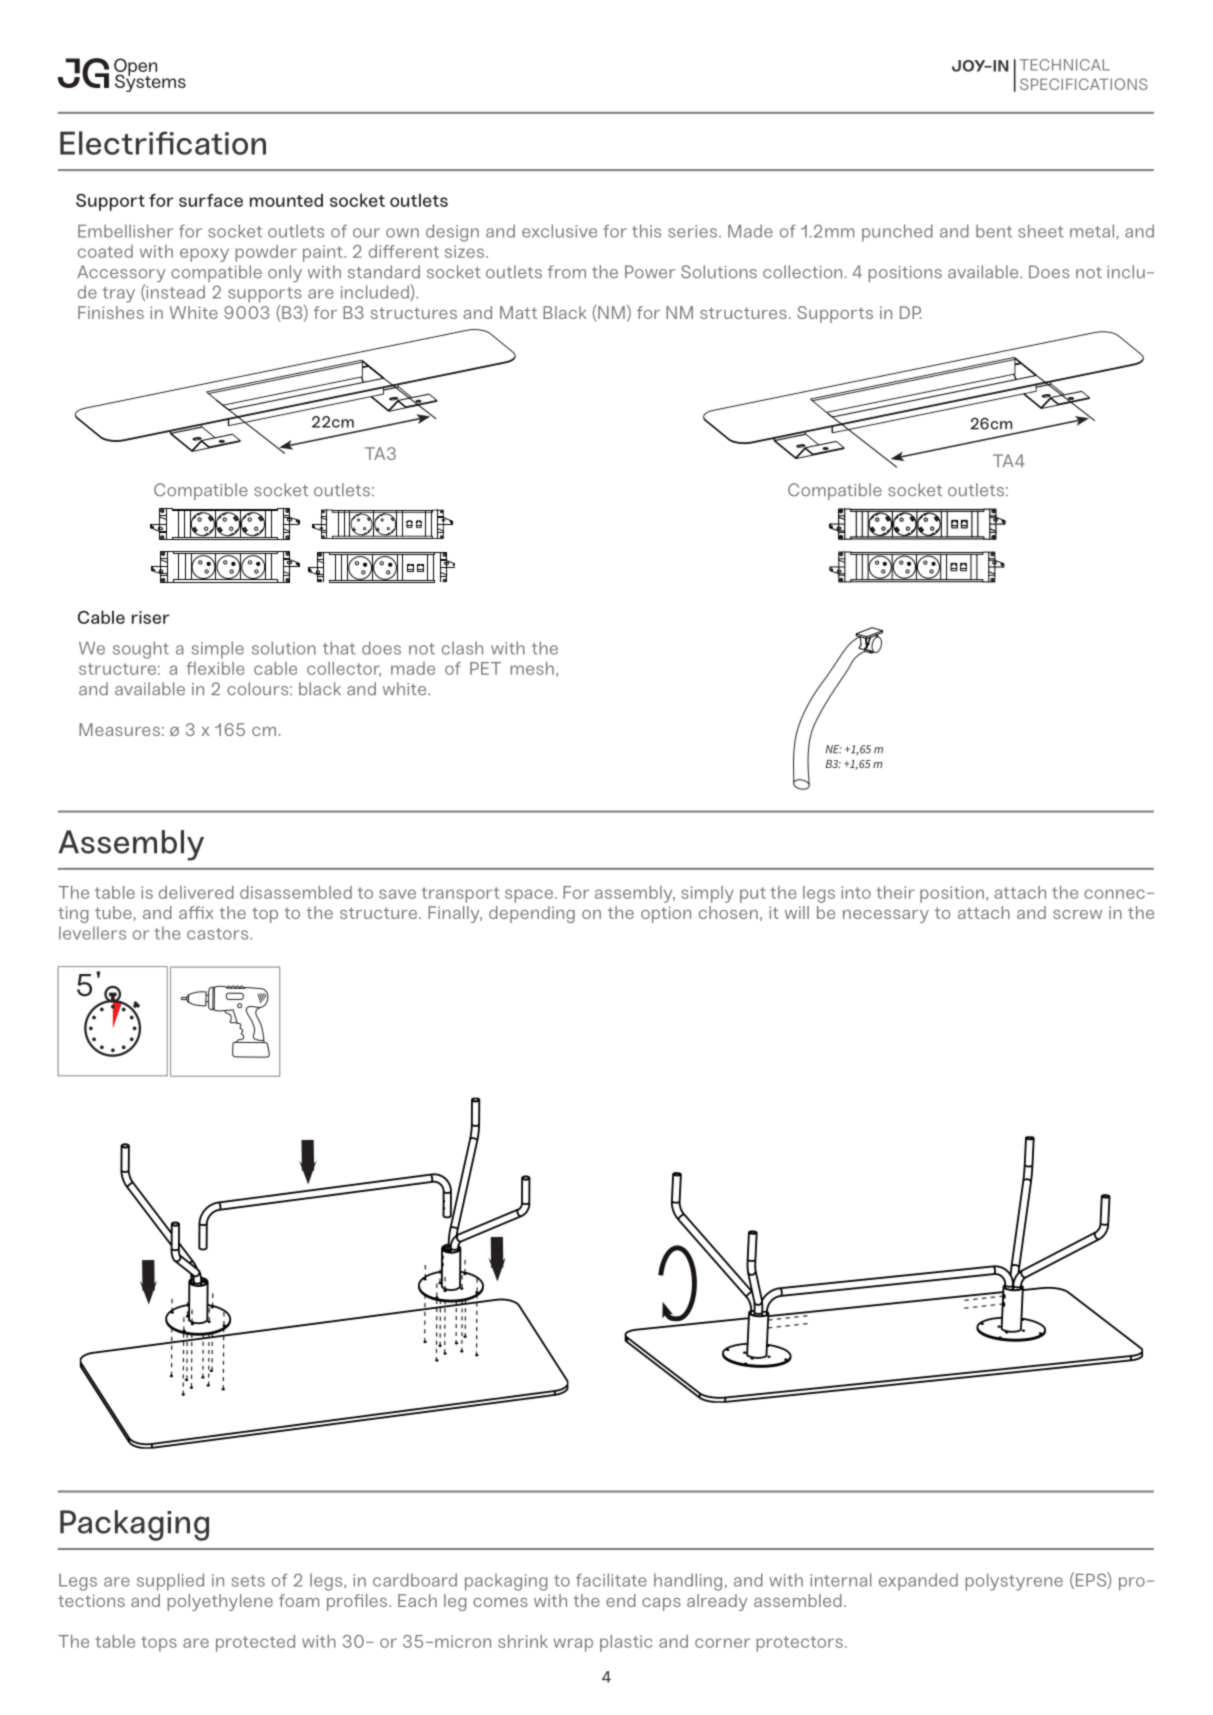 The width and height of the document is (1213, 1715). I want to click on depending, so click(532, 914).
